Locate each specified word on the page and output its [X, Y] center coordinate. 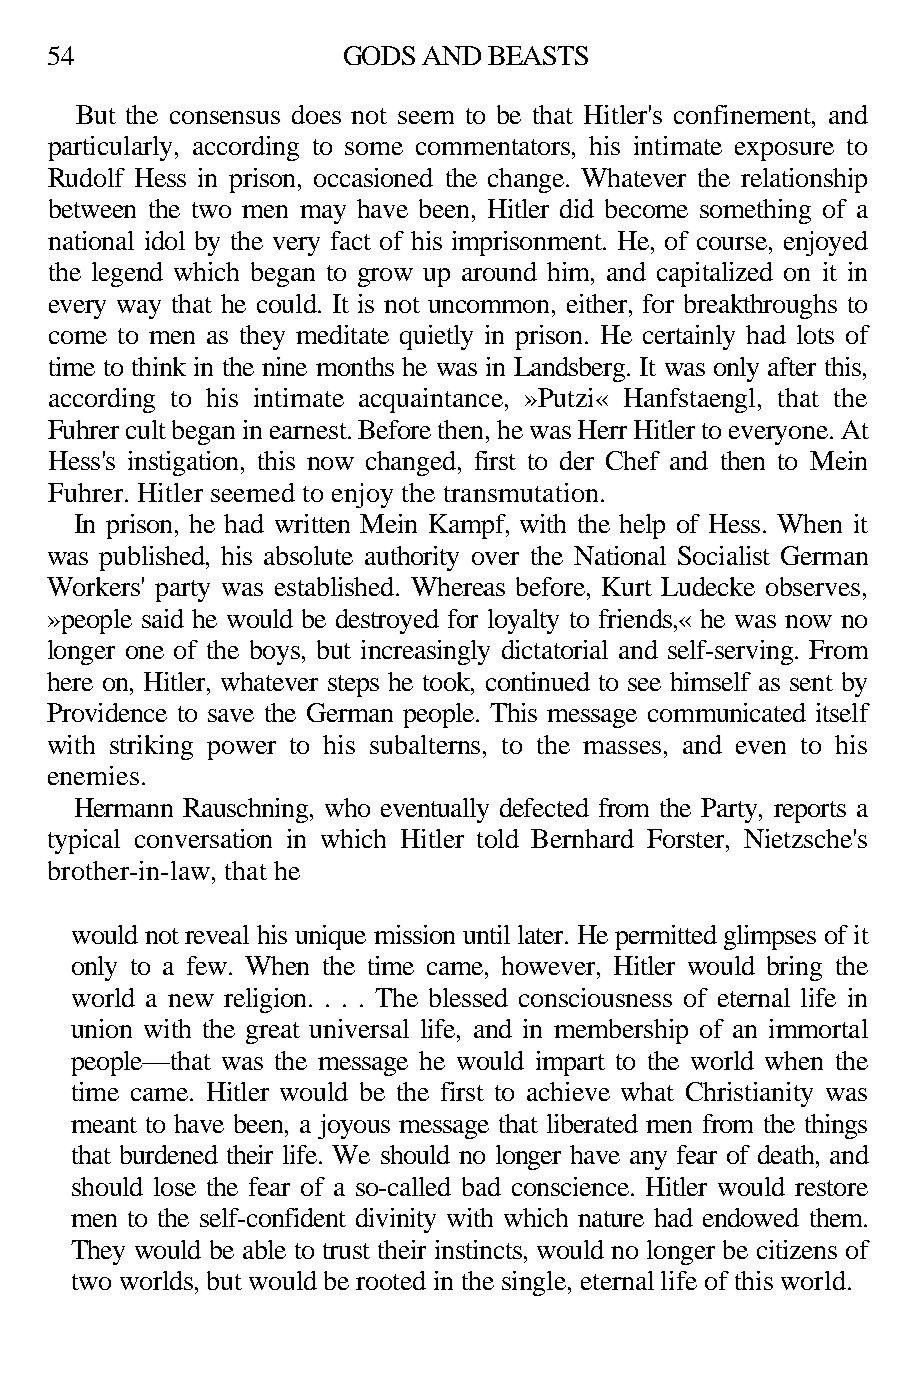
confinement [743, 114]
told [498, 838]
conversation [203, 838]
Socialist [724, 555]
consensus [225, 117]
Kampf [468, 526]
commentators [494, 147]
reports [810, 812]
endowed [751, 1217]
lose [175, 1186]
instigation [185, 463]
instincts [480, 1249]
